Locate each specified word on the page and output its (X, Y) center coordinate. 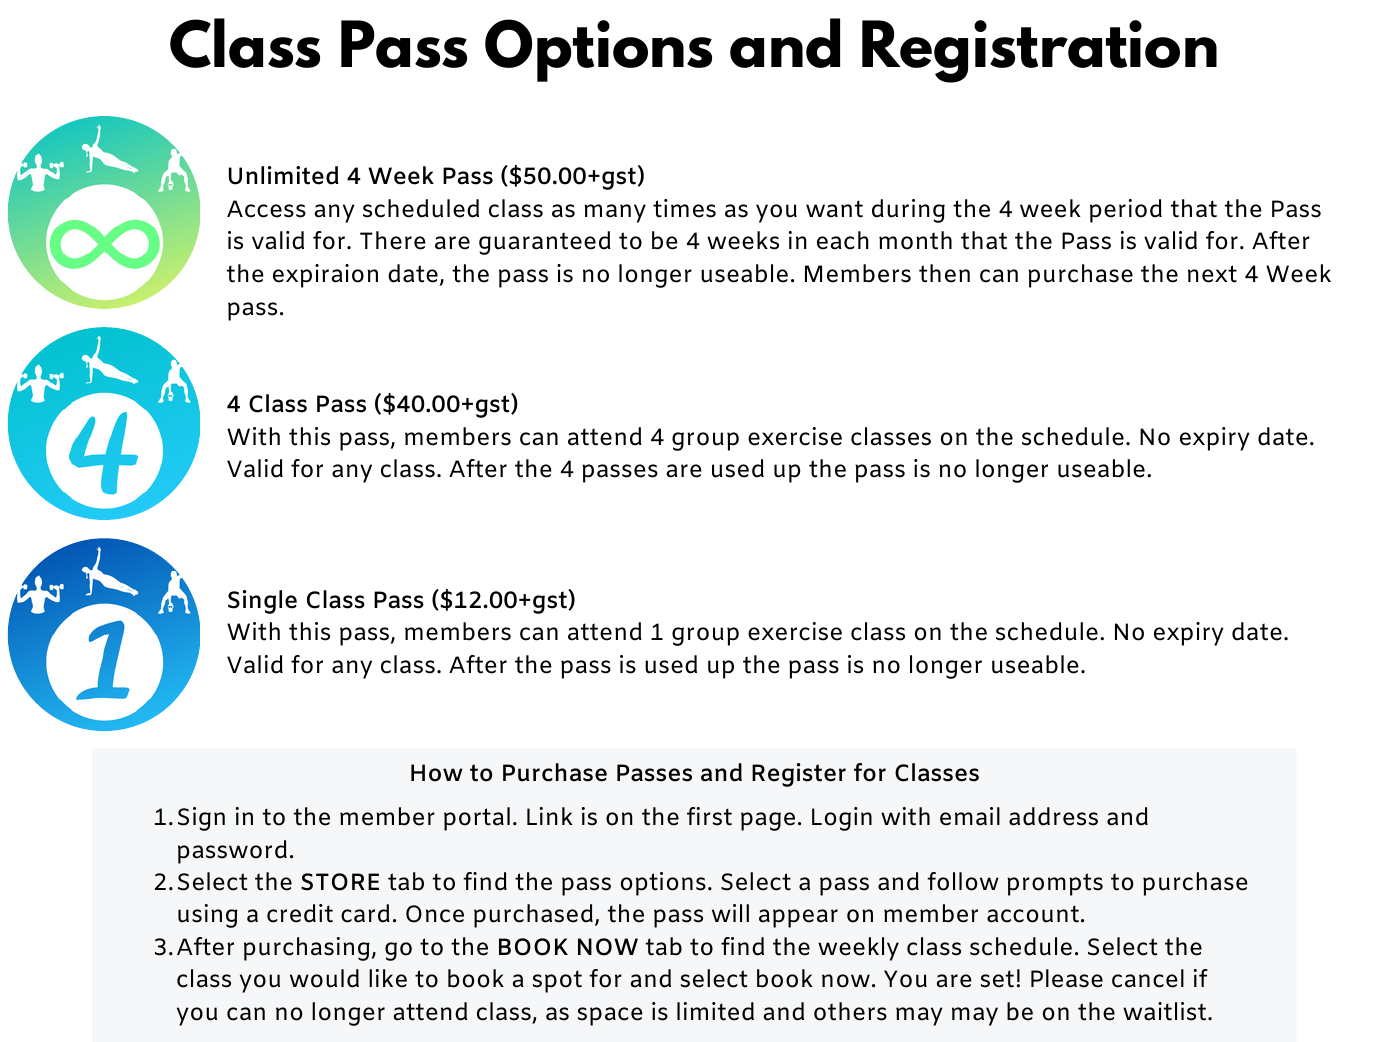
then (944, 273)
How (436, 773)
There (393, 240)
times (684, 208)
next (1212, 274)
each (842, 240)
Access (266, 209)
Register (799, 775)
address (1053, 816)
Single (262, 602)
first (709, 816)
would (324, 978)
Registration (1039, 51)
